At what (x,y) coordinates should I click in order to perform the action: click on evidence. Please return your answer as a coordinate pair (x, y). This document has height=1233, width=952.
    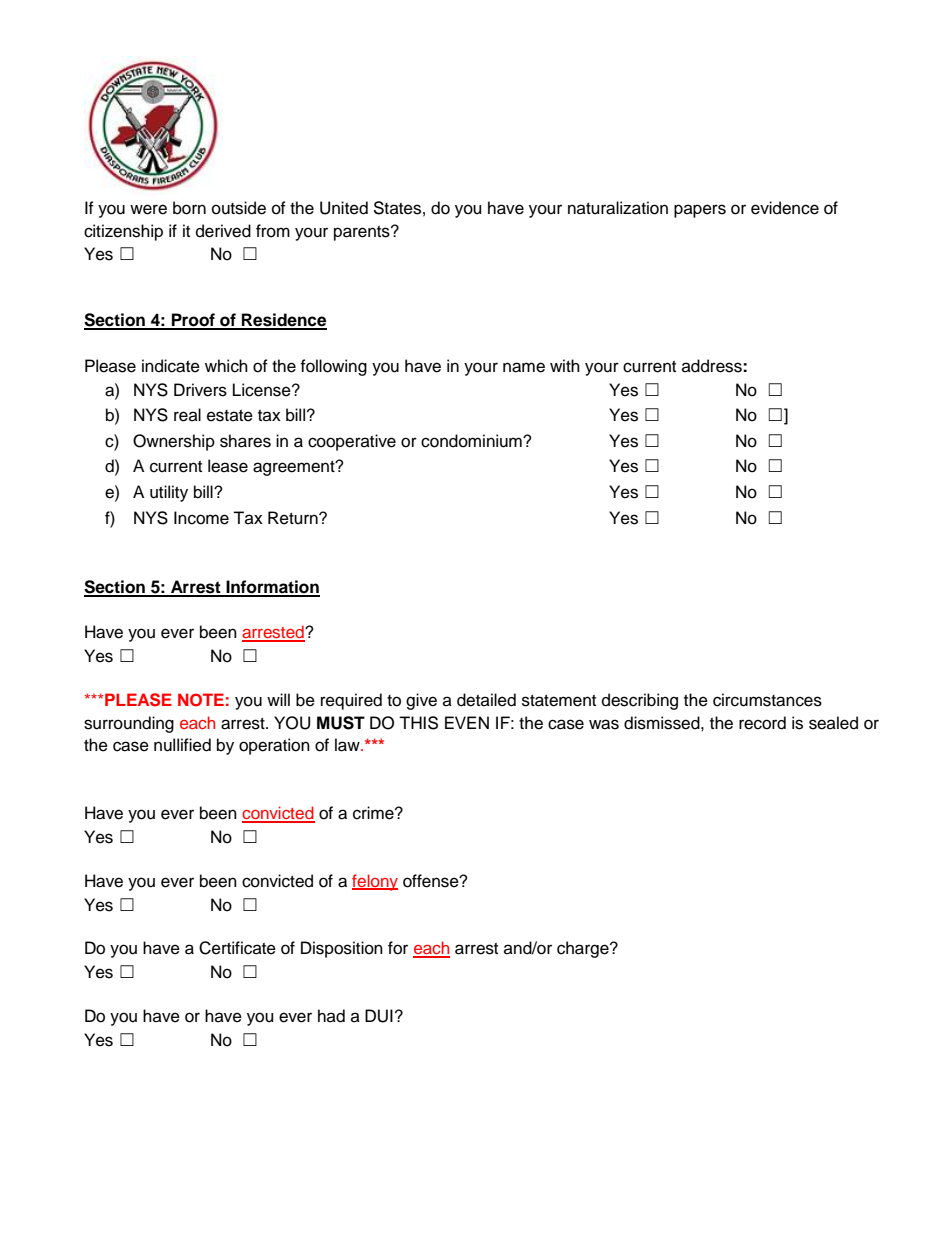
    Looking at the image, I should click on (785, 208).
